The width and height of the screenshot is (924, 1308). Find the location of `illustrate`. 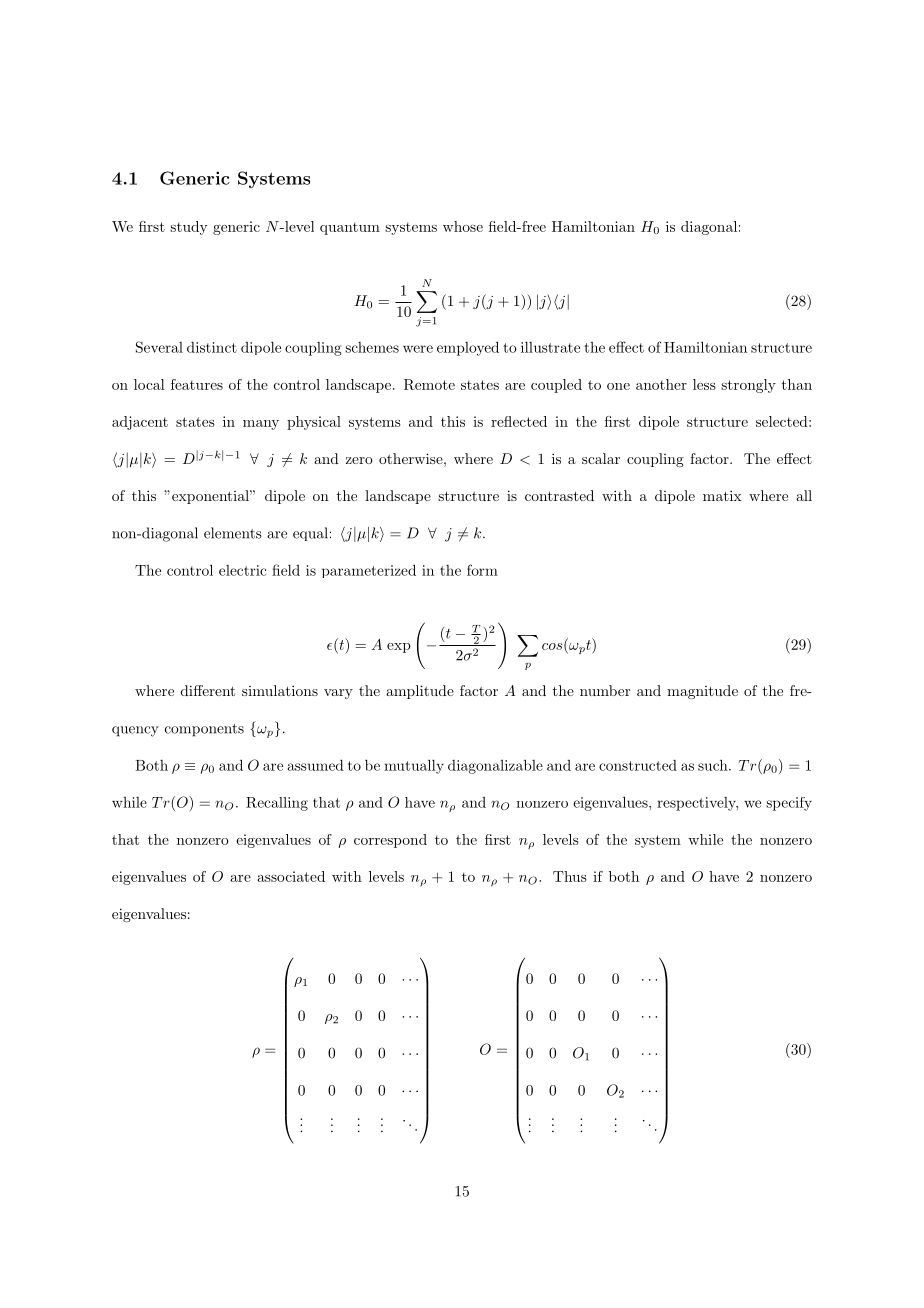

illustrate is located at coordinates (550, 347).
